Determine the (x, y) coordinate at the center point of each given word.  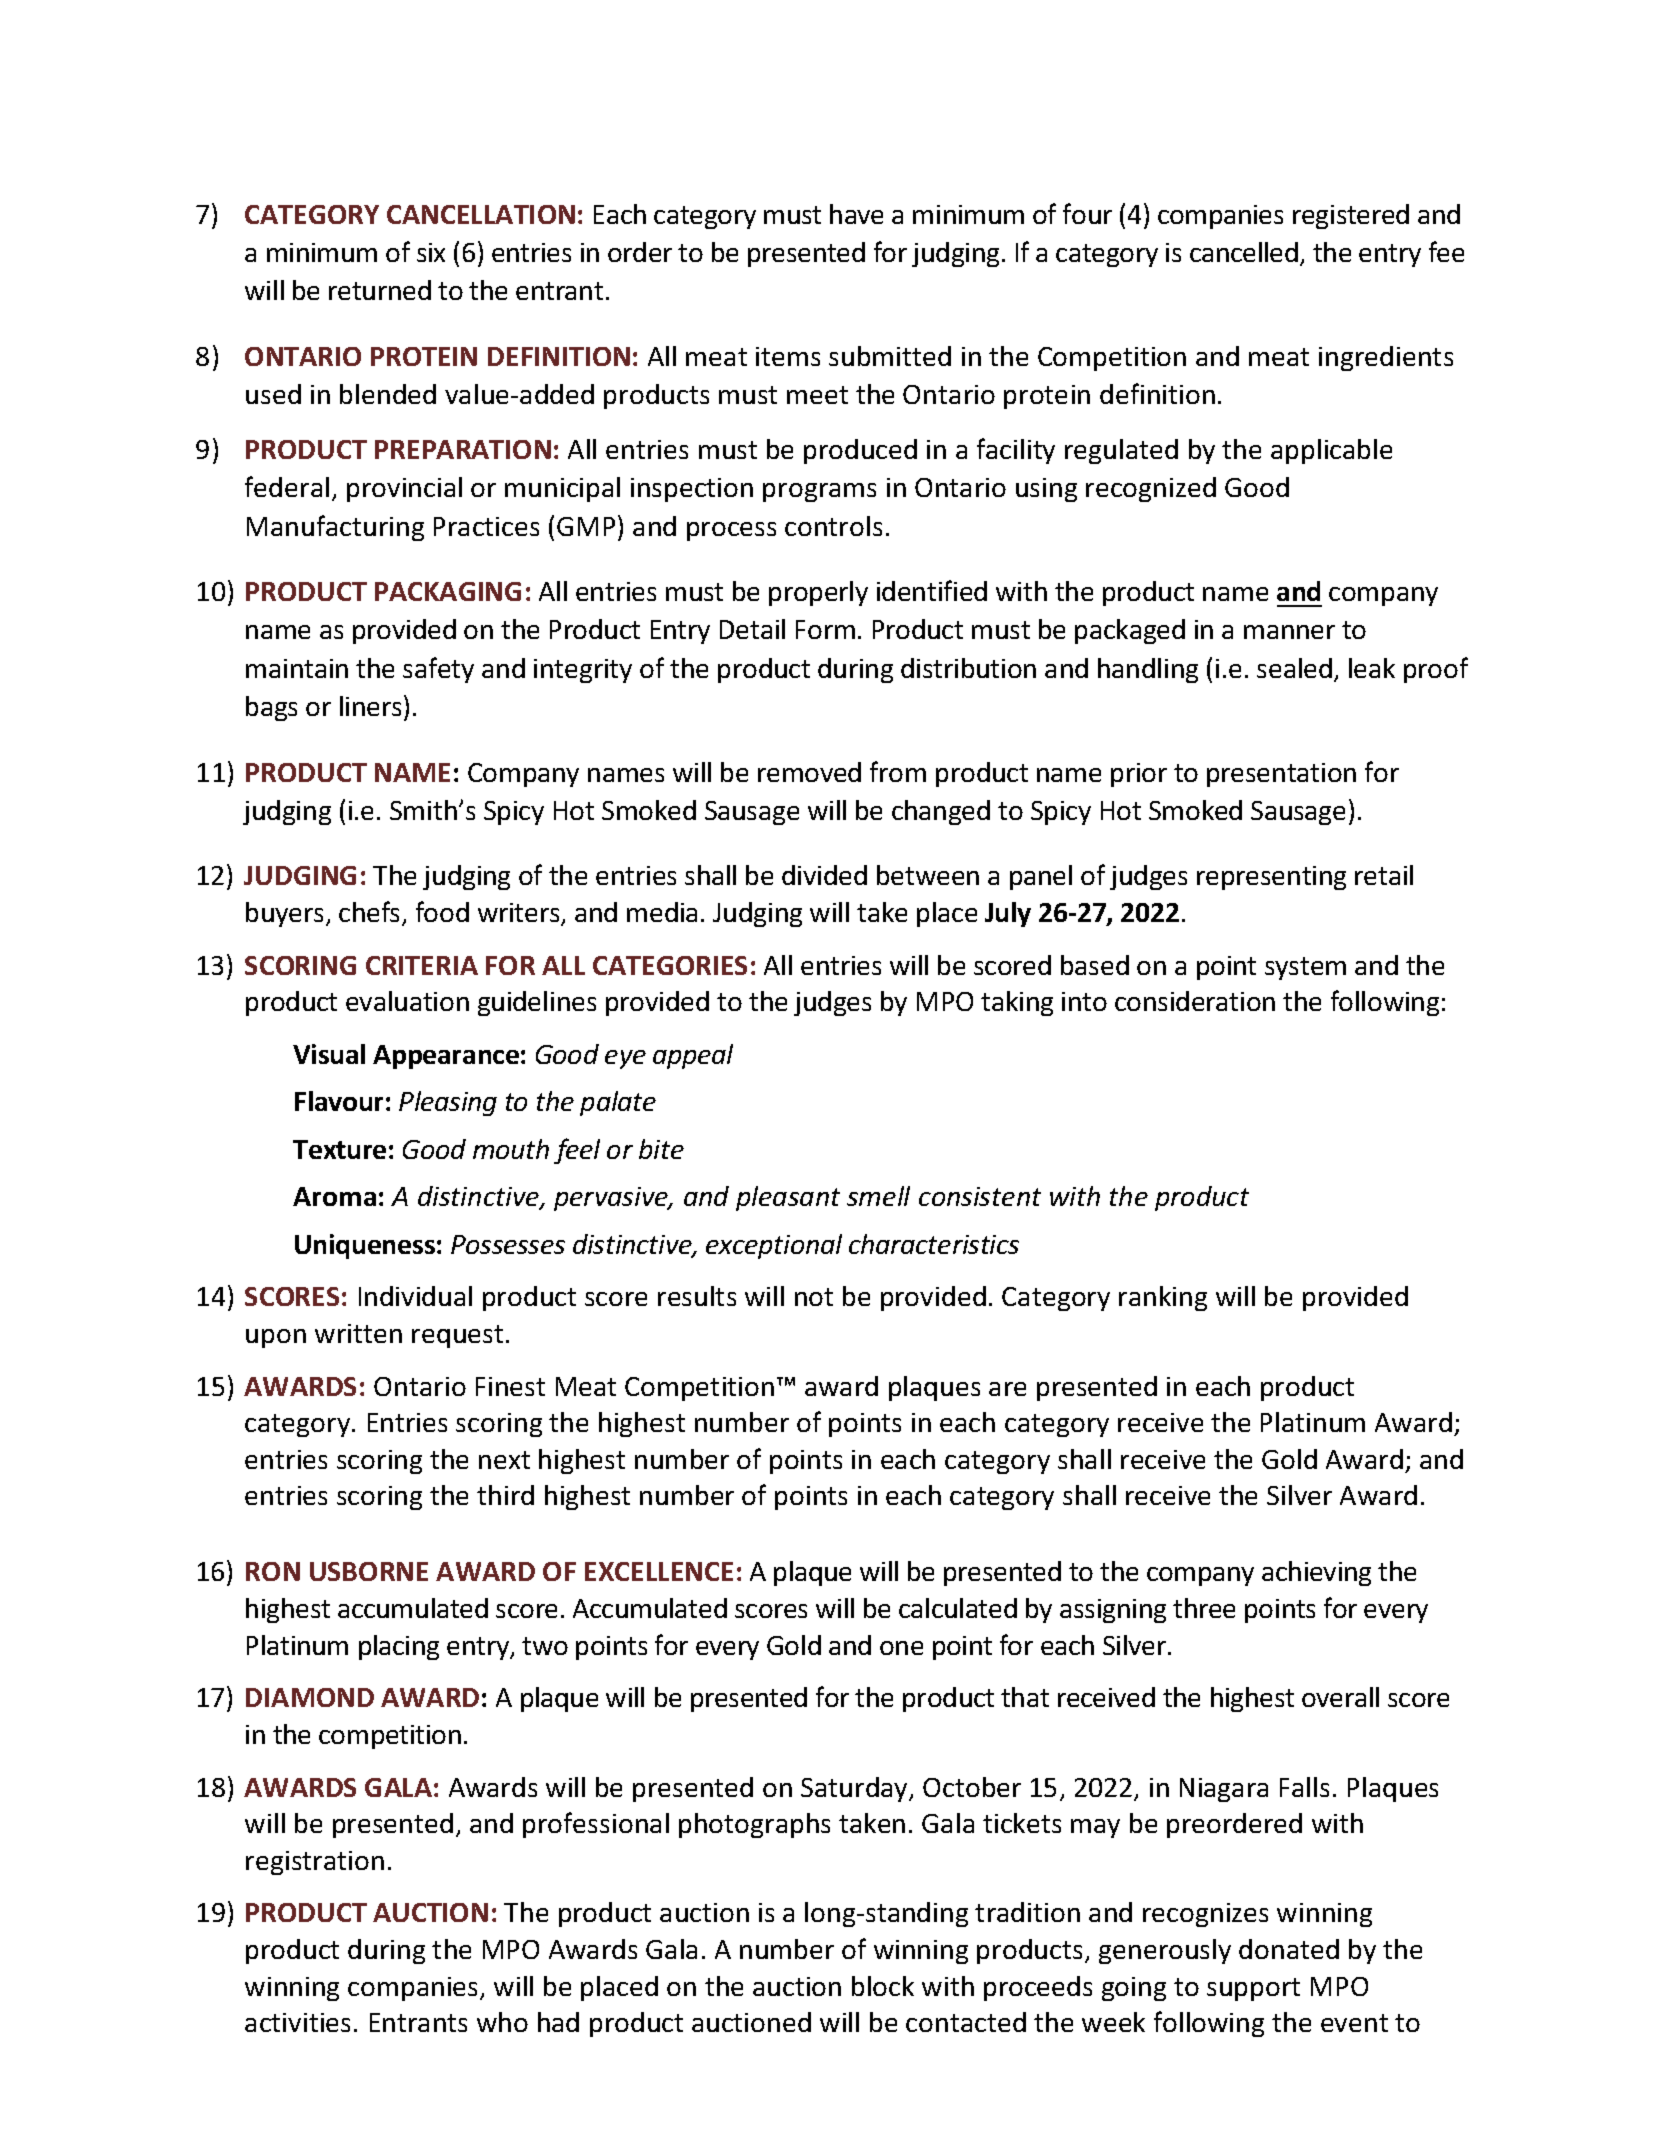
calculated (958, 1608)
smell (878, 1196)
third (505, 1495)
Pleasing (448, 1103)
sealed (1294, 668)
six (431, 252)
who (502, 2022)
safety (438, 670)
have (856, 214)
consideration (1195, 1001)
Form (825, 629)
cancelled (1245, 253)
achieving (1316, 1573)
